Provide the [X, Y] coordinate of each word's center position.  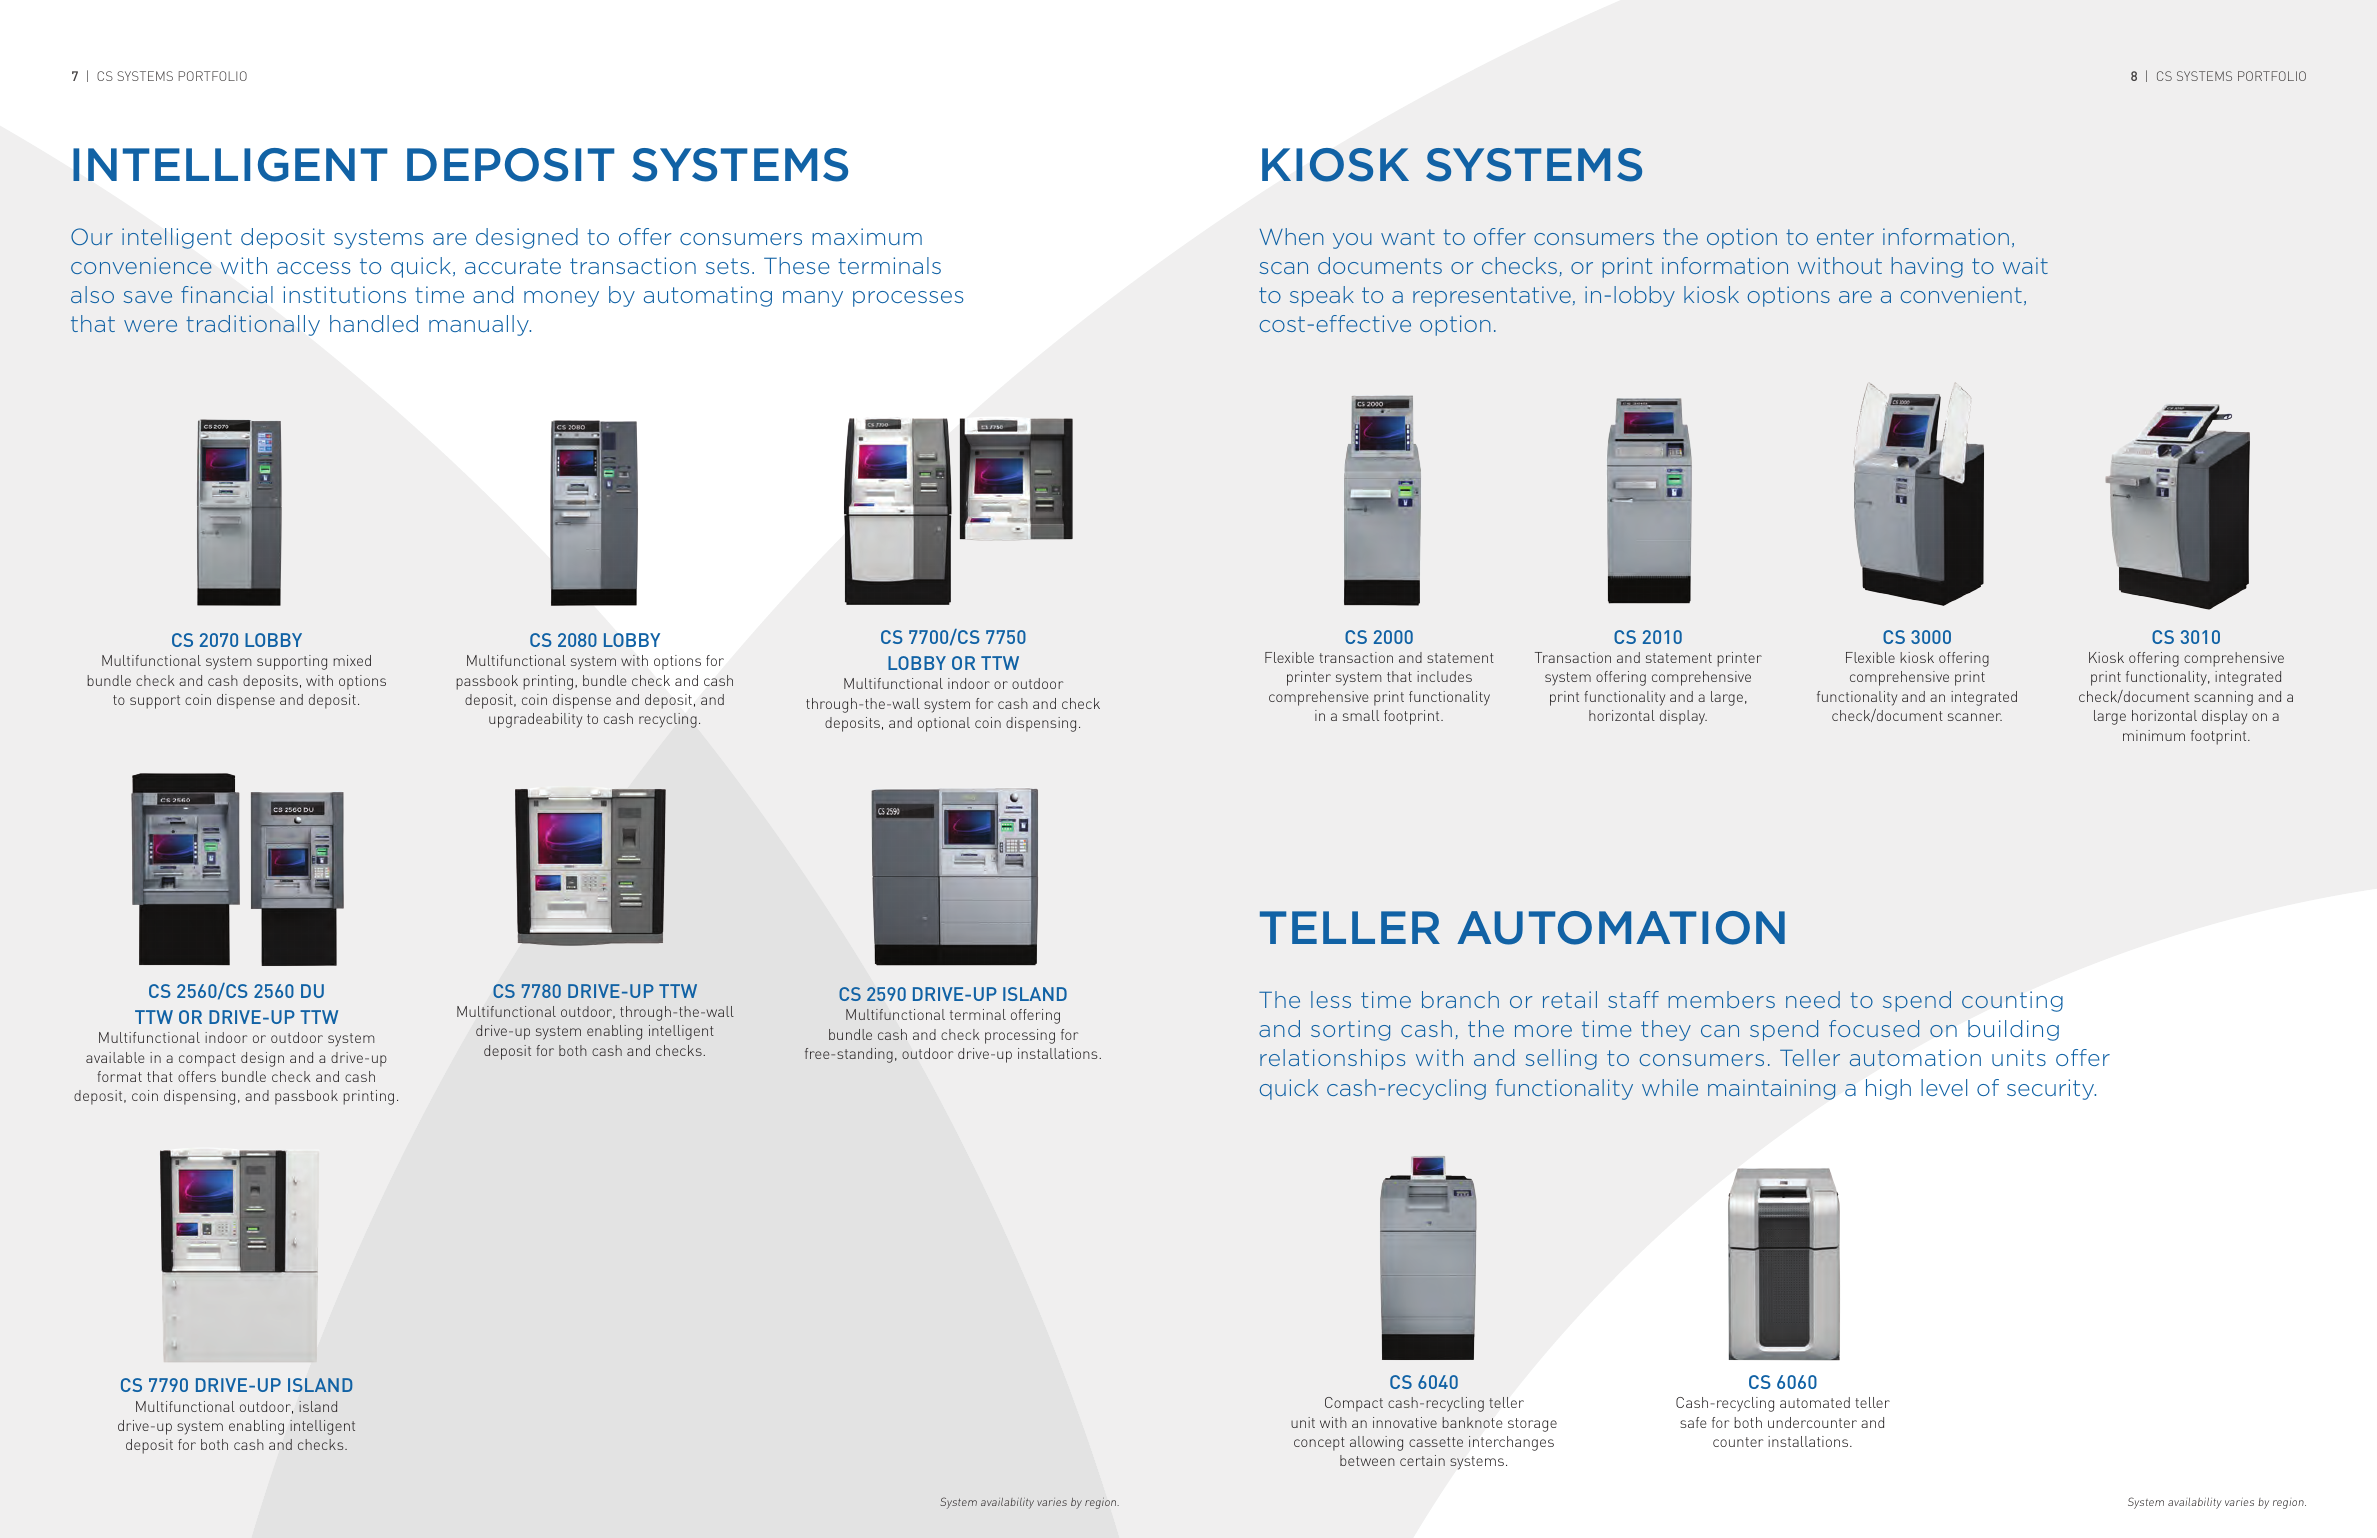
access [313, 268]
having [1927, 267]
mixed [352, 660]
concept [1319, 1444]
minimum [2154, 735]
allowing [1376, 1443]
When [1292, 236]
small [1361, 715]
